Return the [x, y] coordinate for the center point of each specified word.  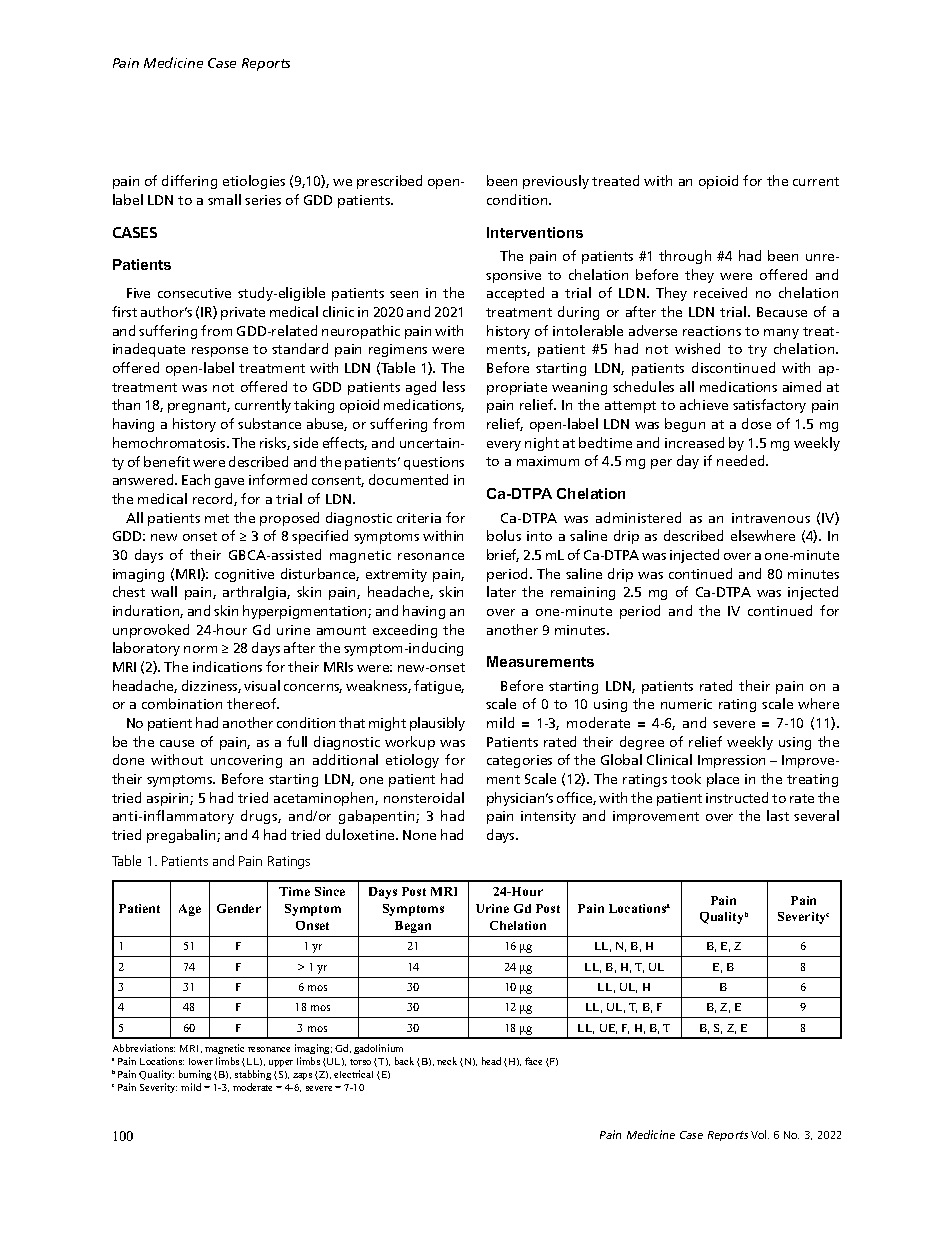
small [224, 199]
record [214, 499]
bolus [504, 535]
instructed [737, 797]
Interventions [535, 232]
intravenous [771, 518]
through [685, 257]
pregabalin [182, 836]
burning [195, 1075]
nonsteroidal [424, 797]
